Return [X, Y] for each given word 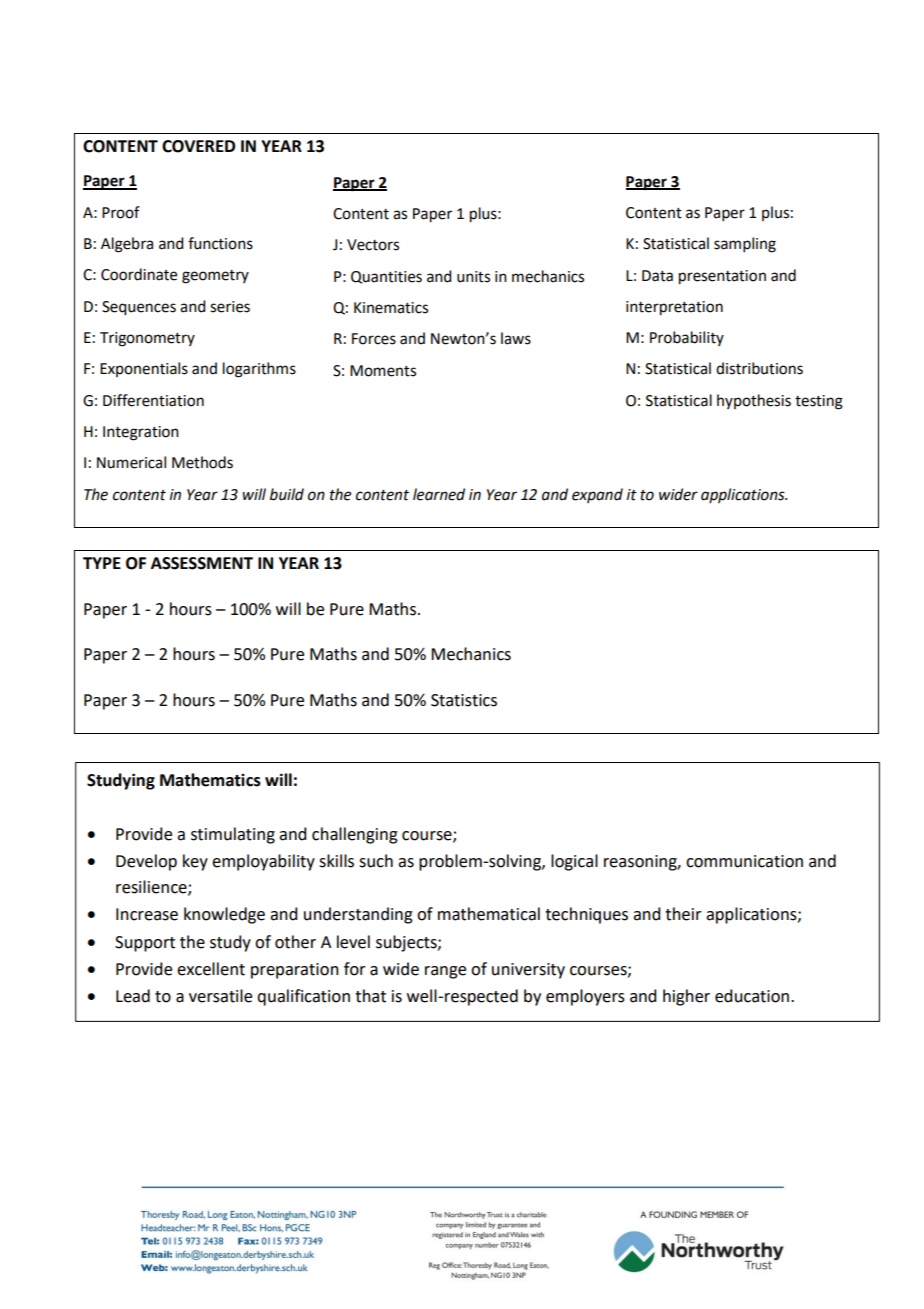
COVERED [198, 146]
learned [439, 494]
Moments [383, 371]
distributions [759, 368]
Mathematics [210, 780]
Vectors [373, 245]
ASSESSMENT [202, 563]
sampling [745, 245]
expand [597, 495]
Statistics [464, 700]
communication [744, 861]
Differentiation [153, 400]
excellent [211, 969]
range [445, 972]
